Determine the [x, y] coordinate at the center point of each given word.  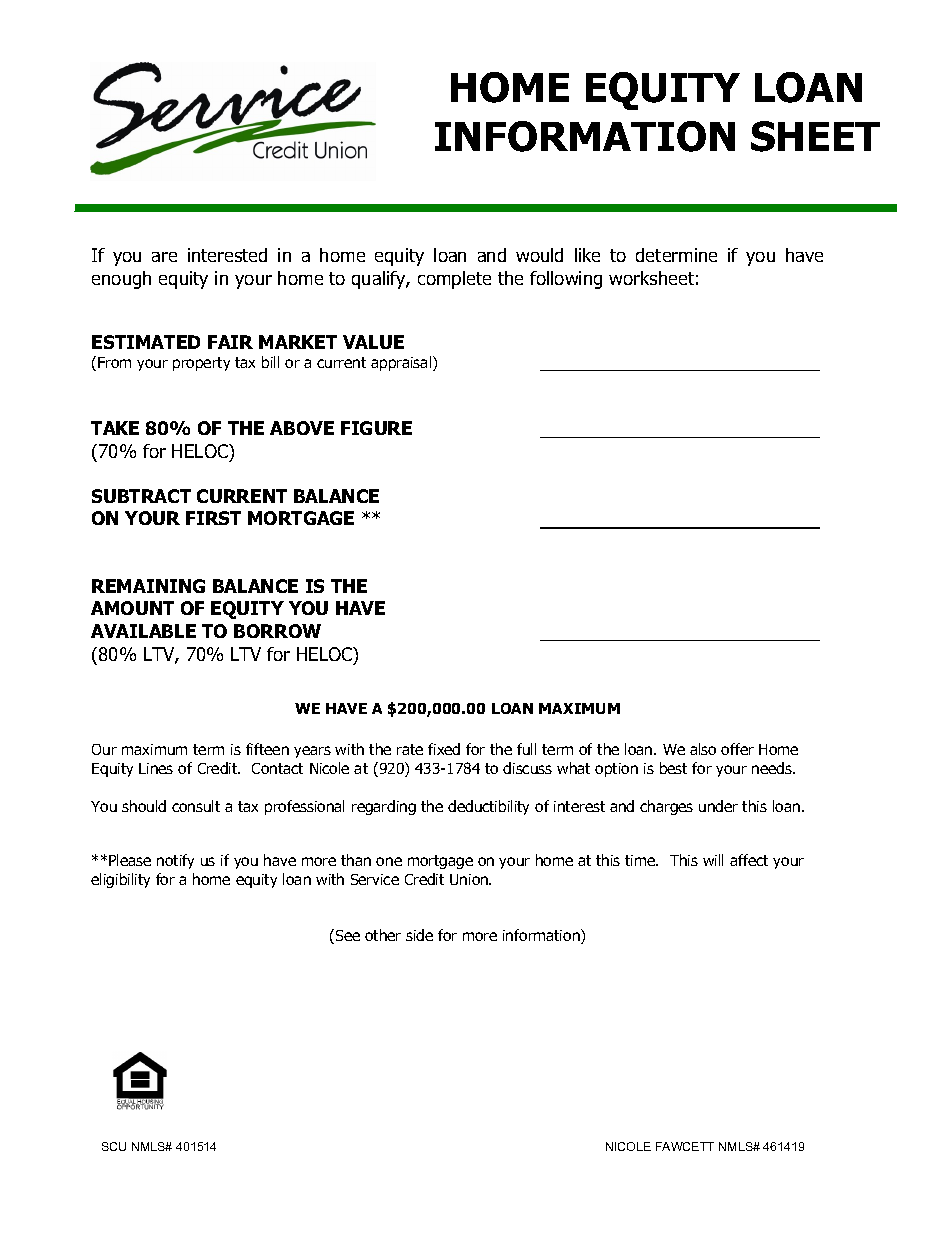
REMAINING [148, 586]
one [389, 861]
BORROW [277, 631]
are [164, 257]
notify [175, 861]
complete [454, 280]
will [713, 860]
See [348, 935]
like [587, 255]
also [703, 749]
